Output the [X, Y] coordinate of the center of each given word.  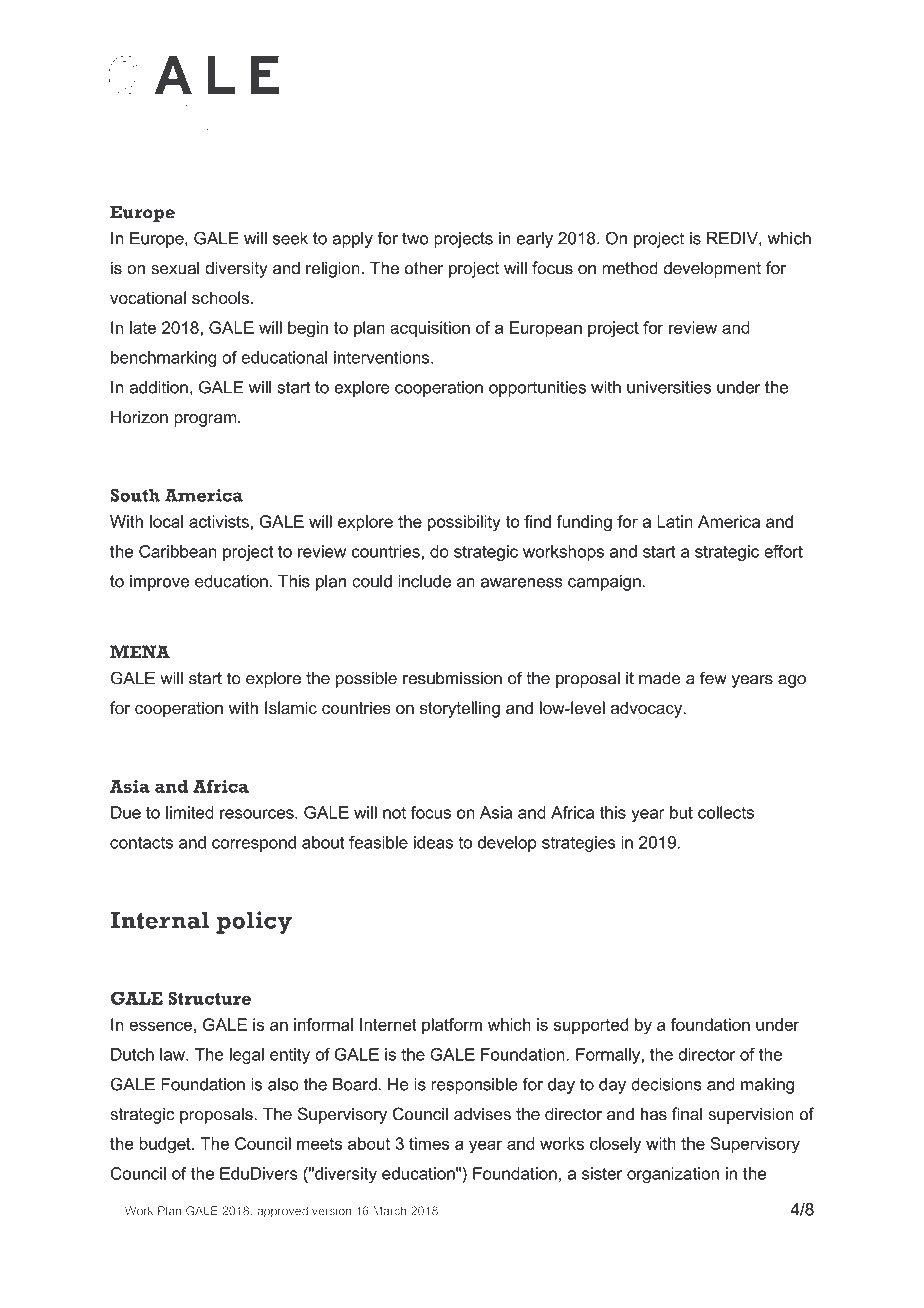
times [429, 1143]
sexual [175, 268]
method [630, 268]
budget [166, 1145]
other [423, 268]
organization [673, 1175]
